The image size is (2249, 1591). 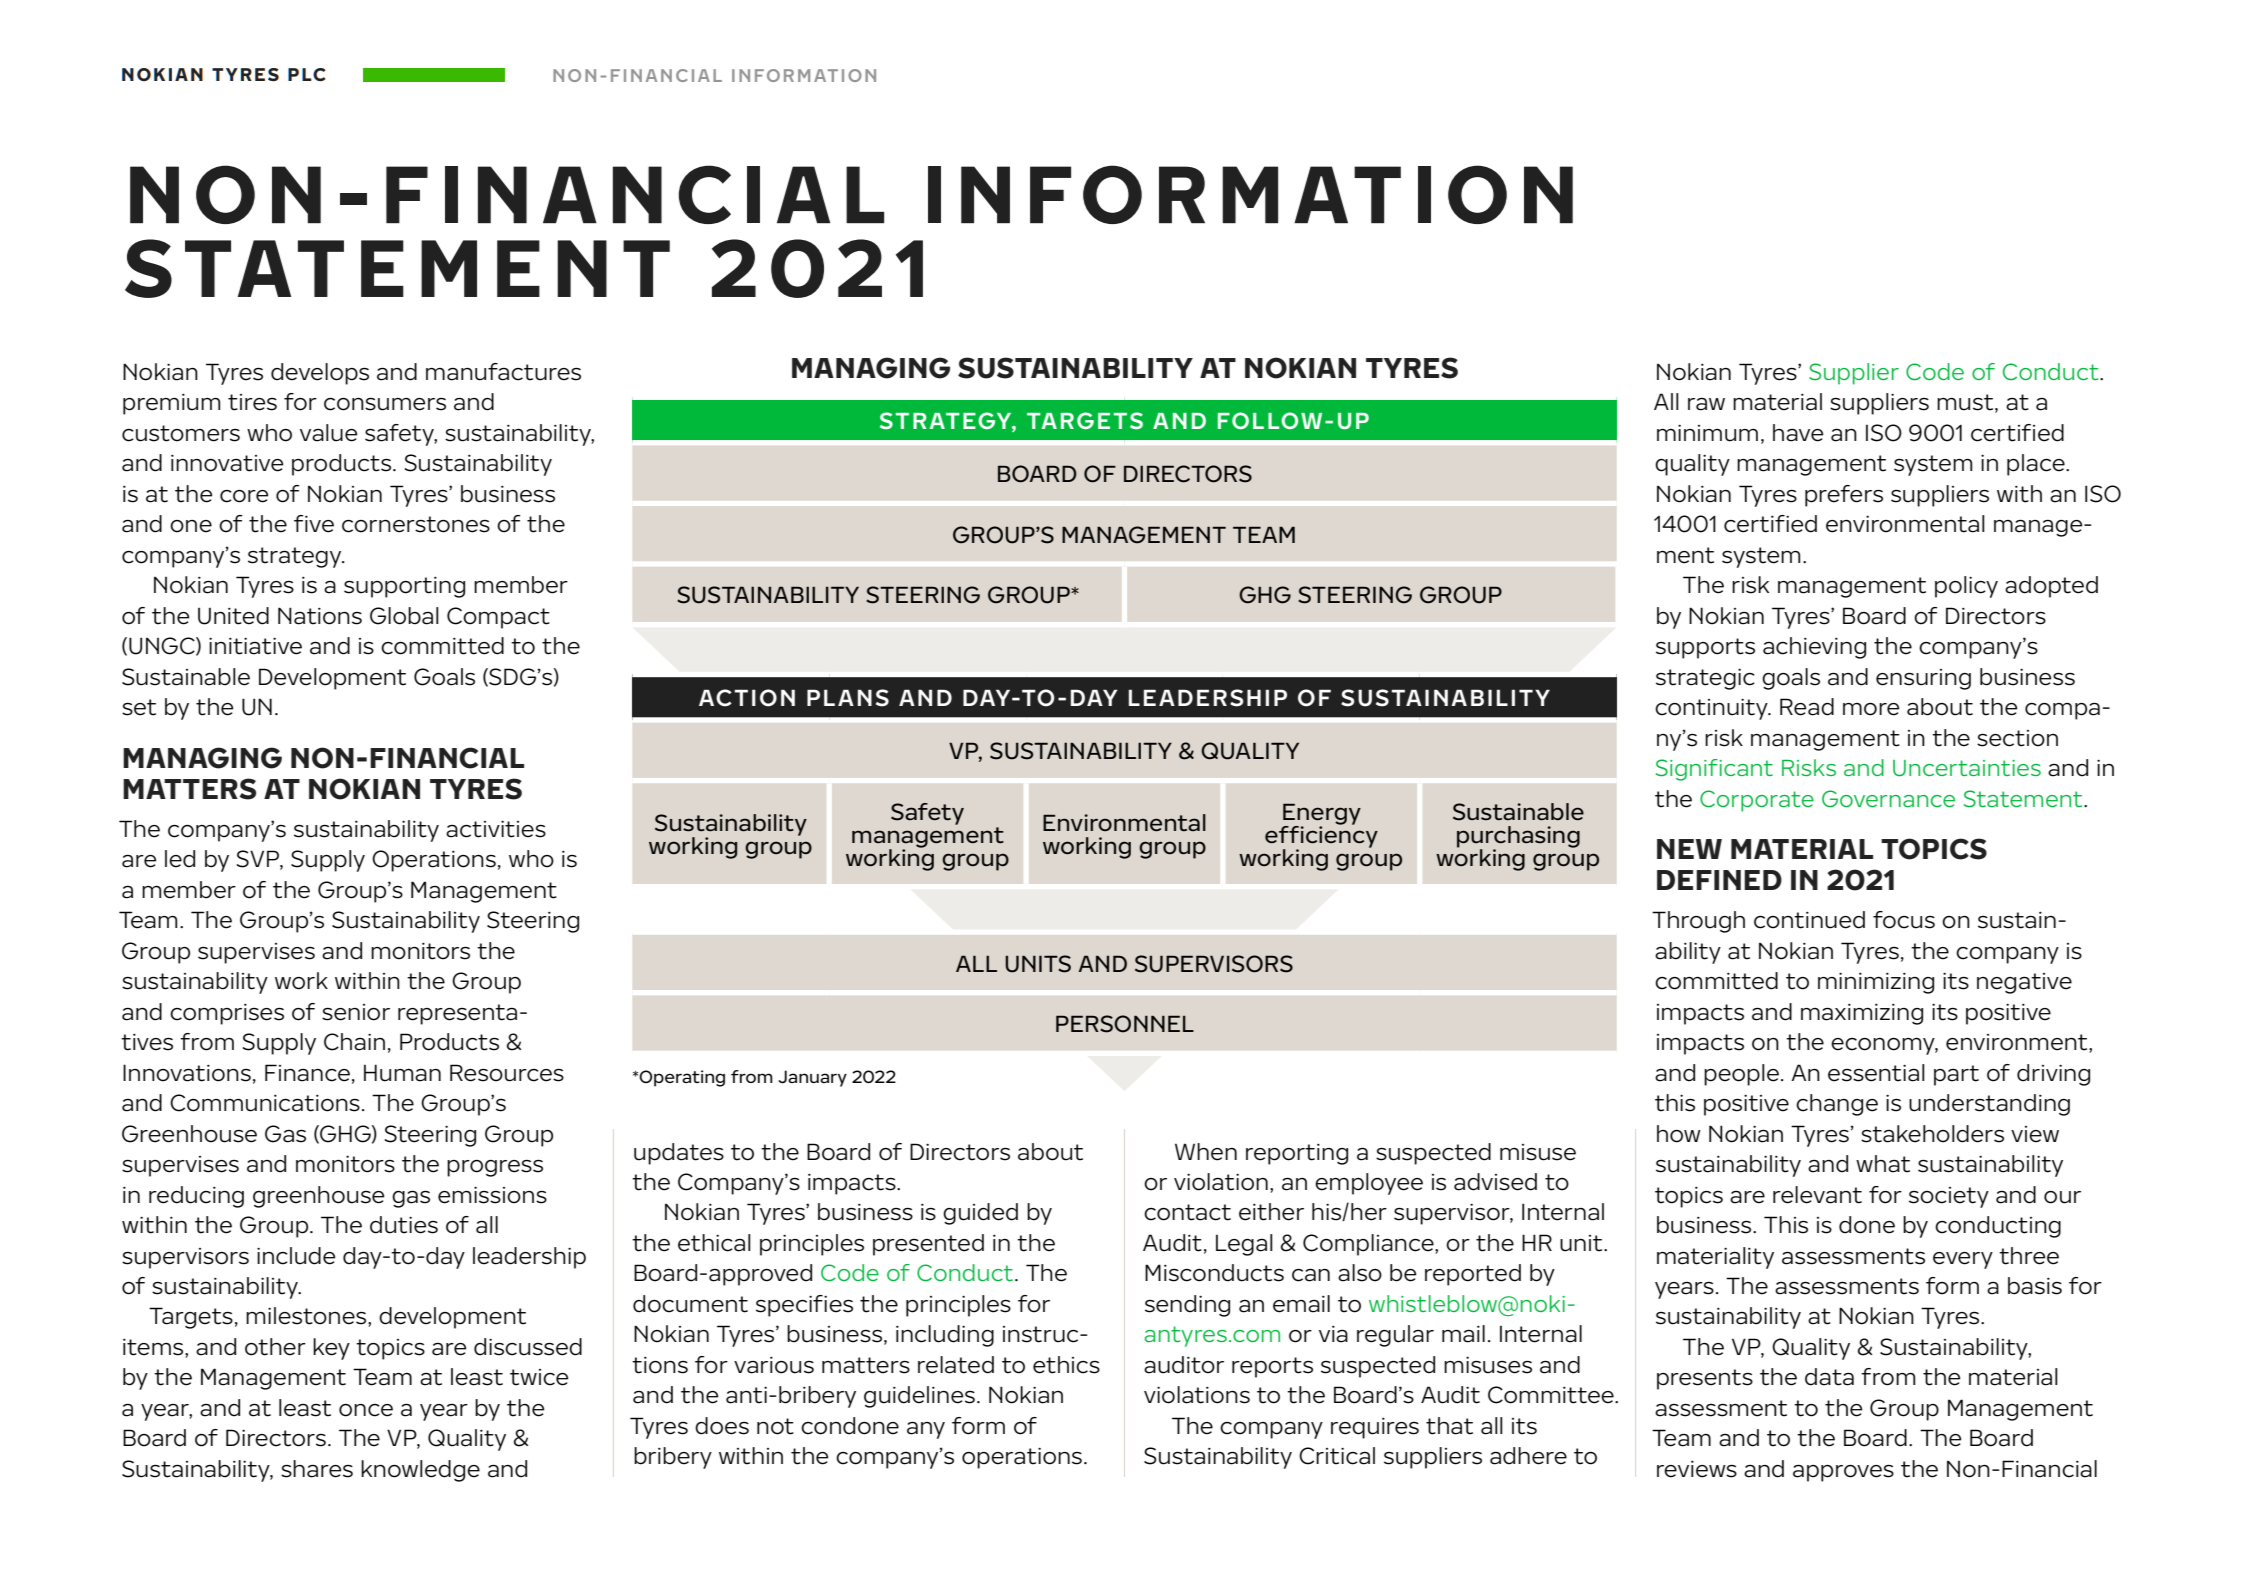 What do you see at coordinates (1798, 433) in the screenshot?
I see `have` at bounding box center [1798, 433].
